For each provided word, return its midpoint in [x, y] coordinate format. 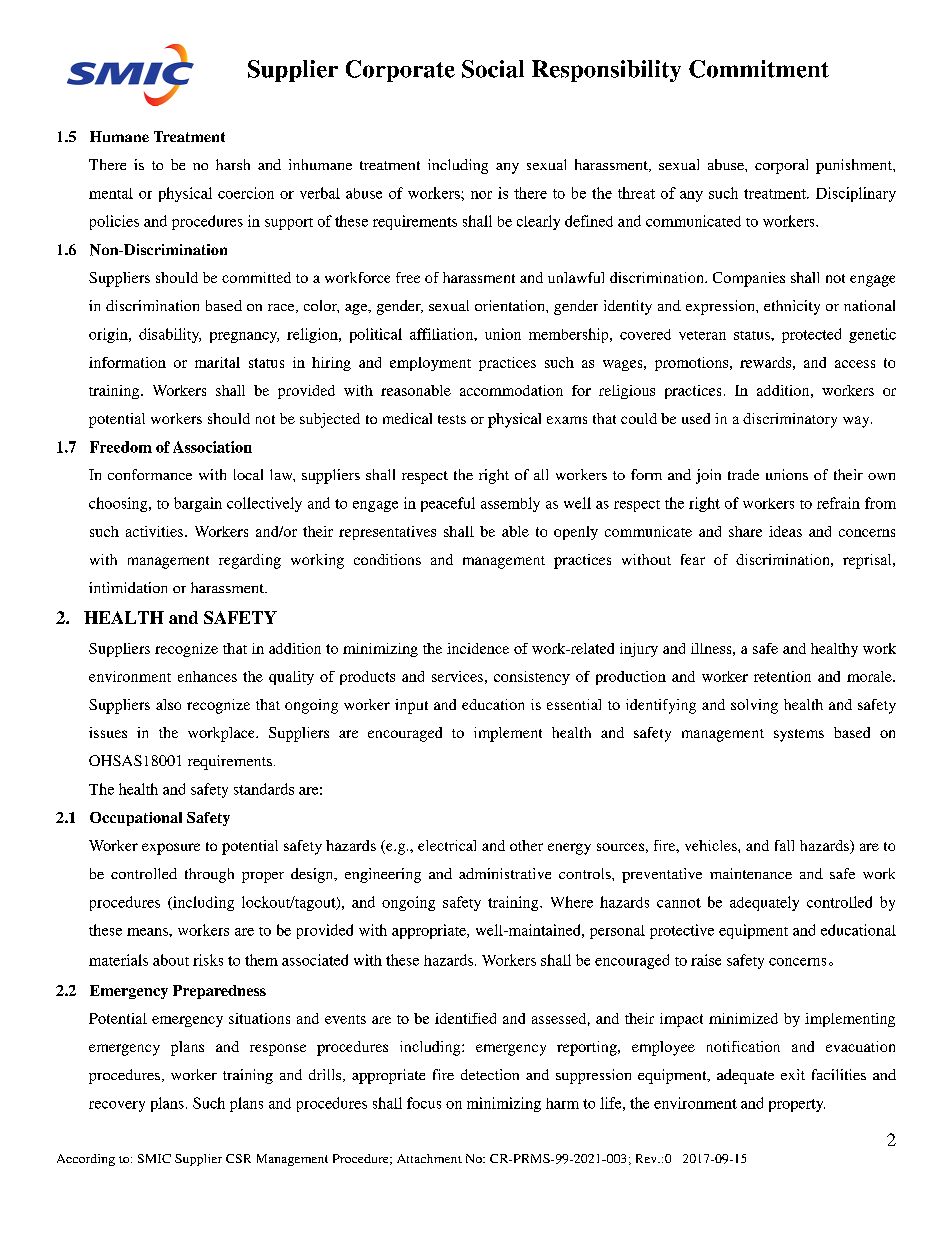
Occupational [136, 819]
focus [424, 1103]
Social [493, 69]
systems [799, 735]
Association [212, 447]
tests [452, 419]
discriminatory [790, 420]
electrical [447, 845]
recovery [117, 1106]
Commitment [759, 69]
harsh [233, 164]
